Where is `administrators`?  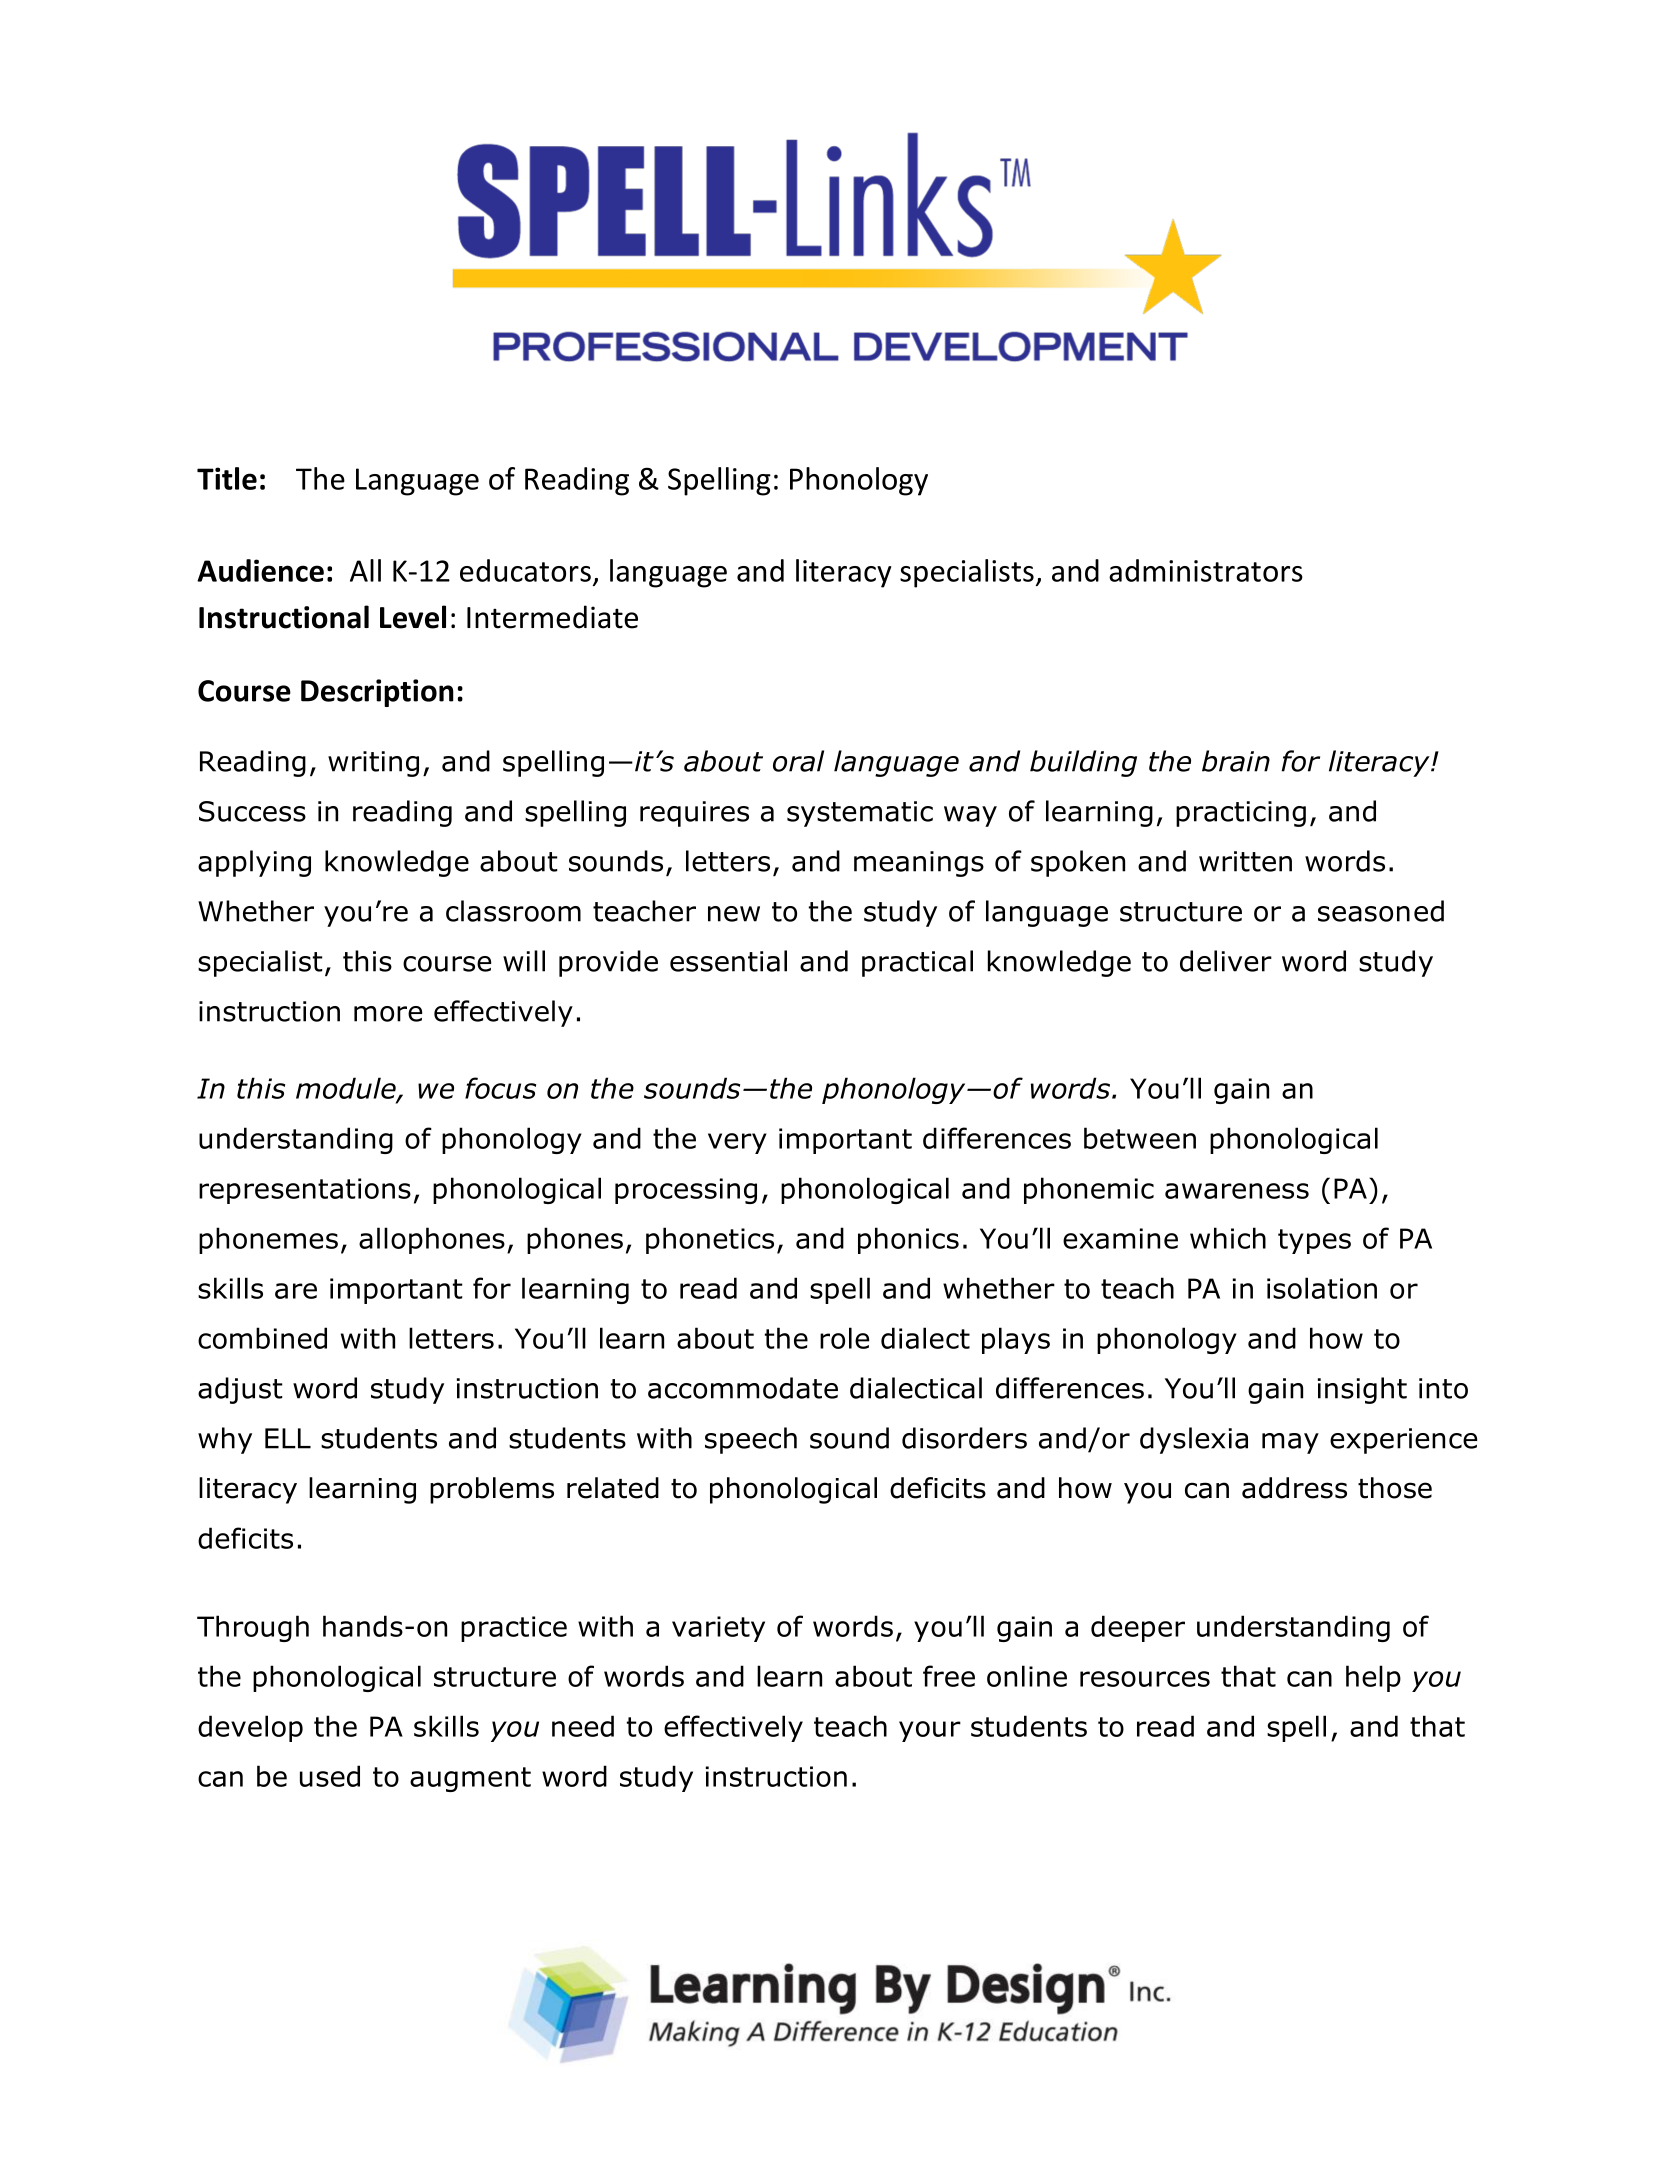
administrators is located at coordinates (1206, 570).
